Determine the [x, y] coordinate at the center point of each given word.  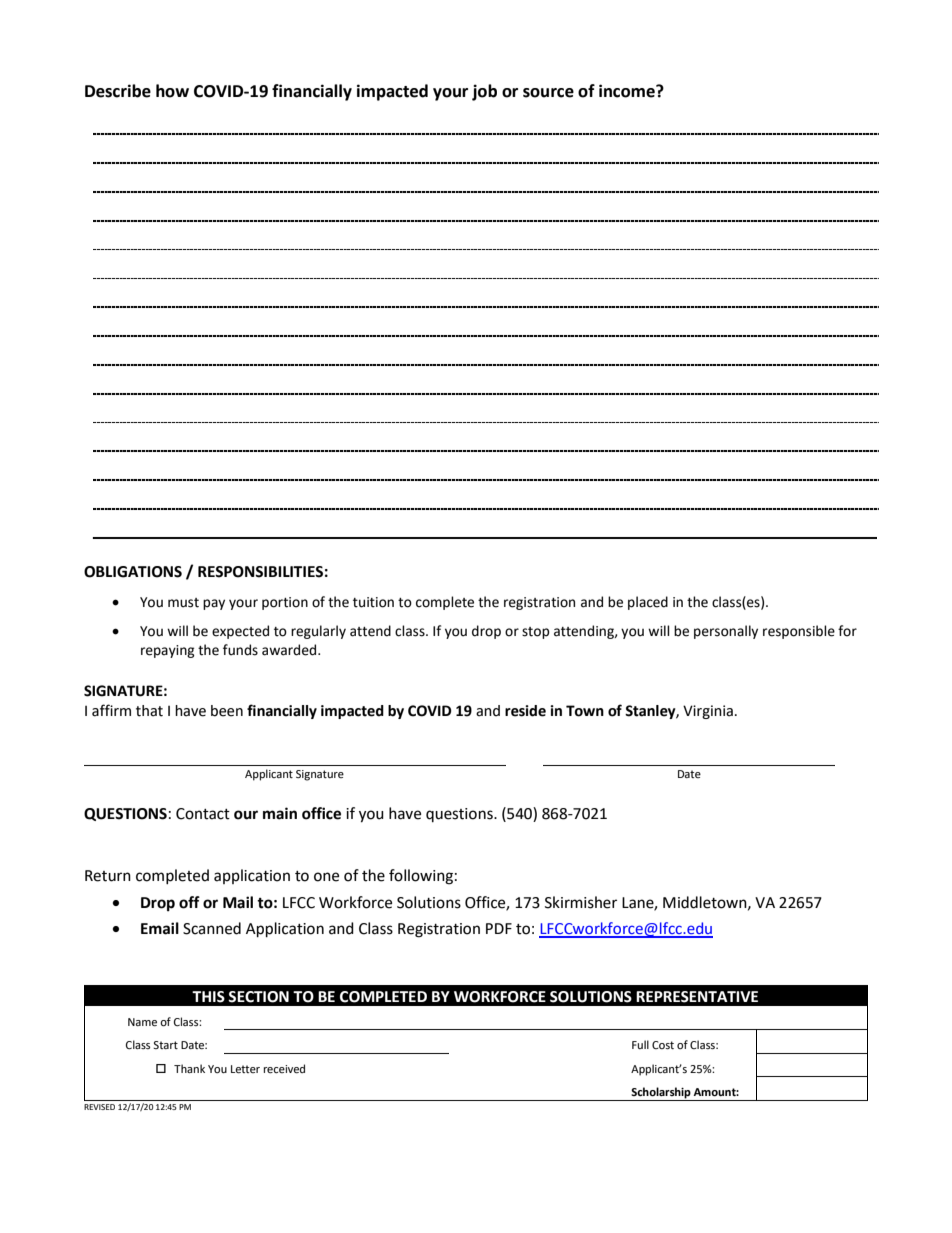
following [421, 877]
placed [648, 603]
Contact [203, 814]
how [172, 91]
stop [536, 633]
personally [726, 632]
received [284, 1069]
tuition [373, 602]
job [484, 92]
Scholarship [661, 1094]
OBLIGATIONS [133, 572]
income [628, 91]
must [183, 603]
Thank [189, 1068]
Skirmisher [581, 902]
